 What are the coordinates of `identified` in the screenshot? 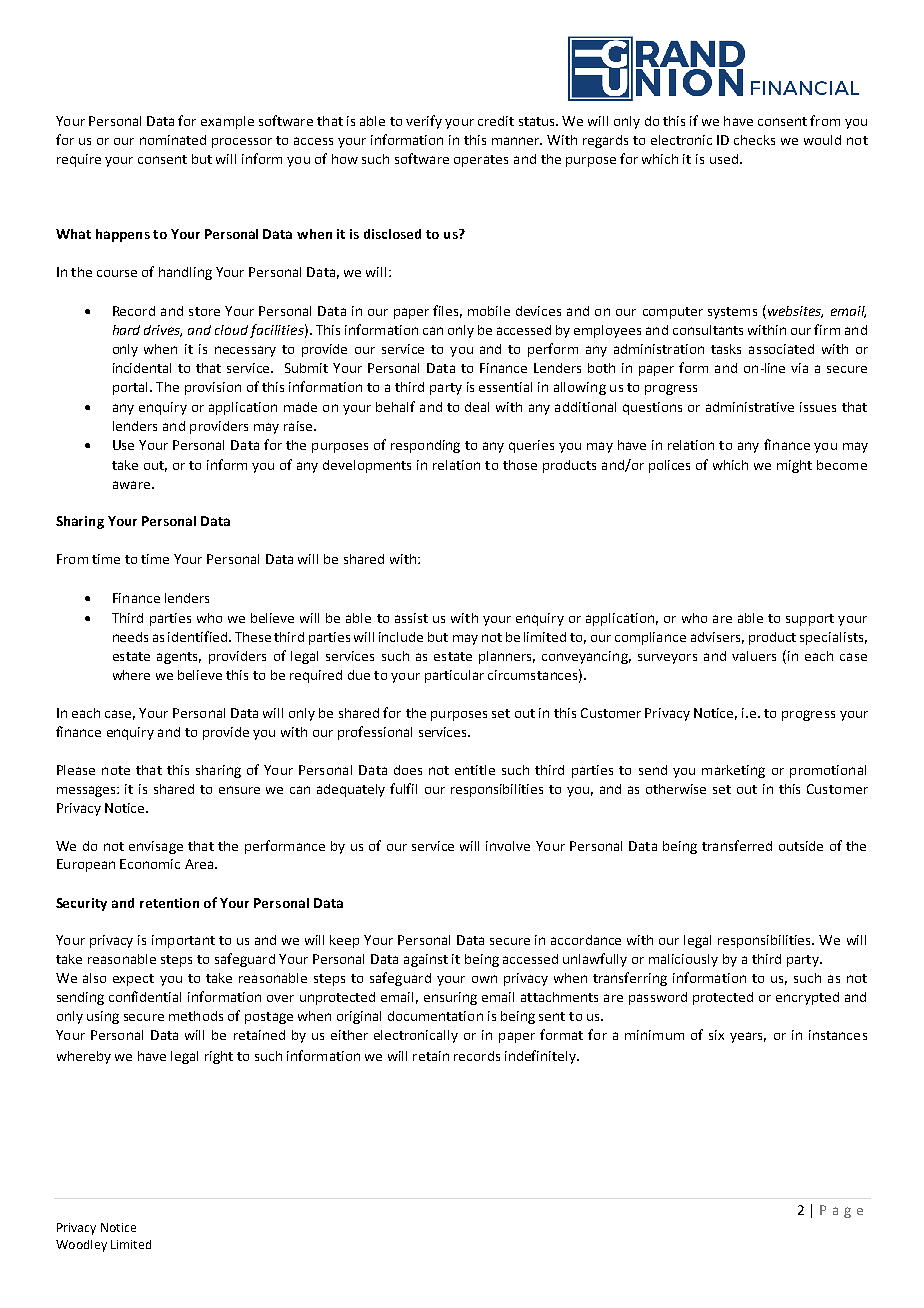 It's located at (199, 636).
